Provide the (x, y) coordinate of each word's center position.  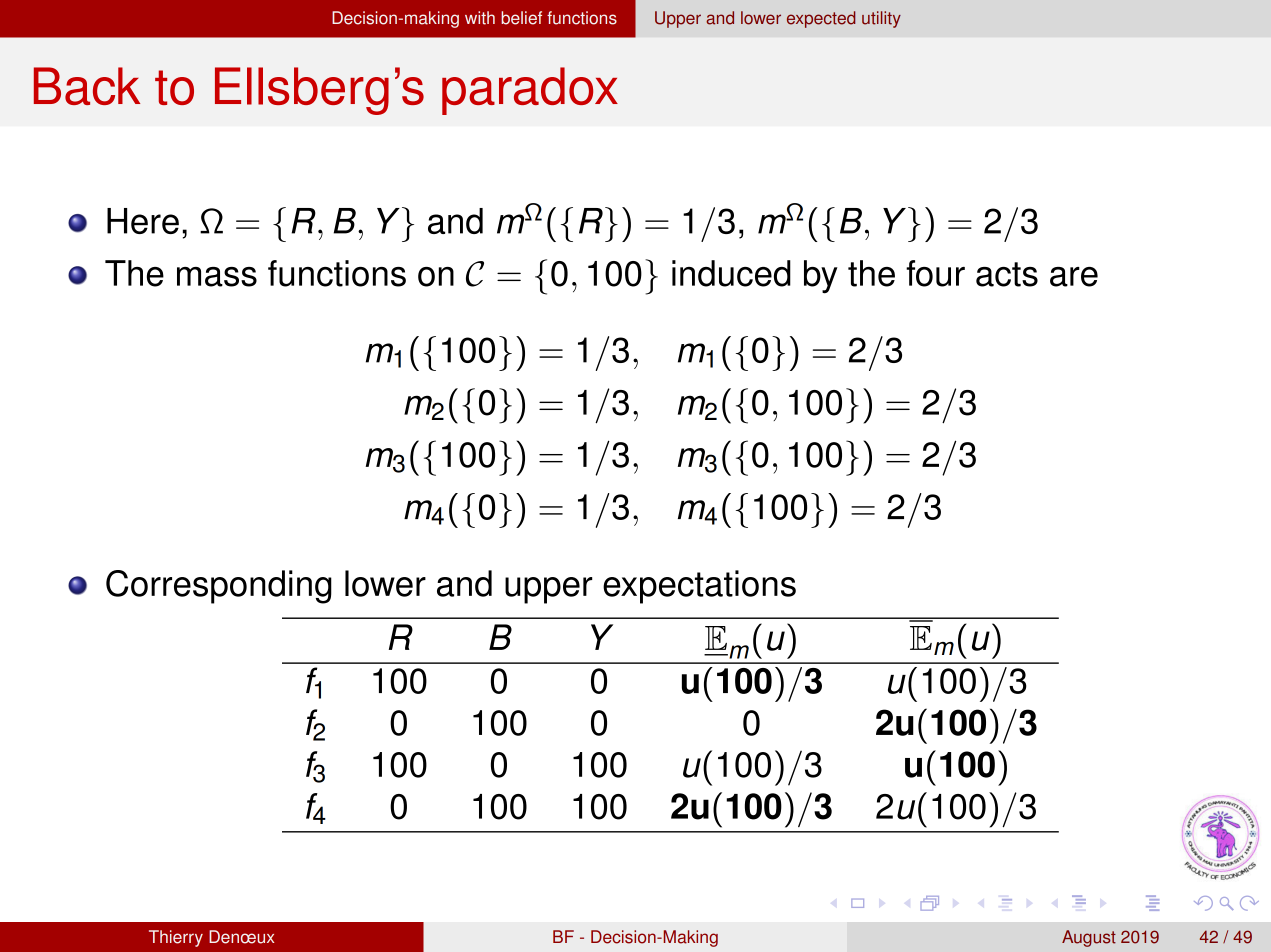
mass (217, 277)
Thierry (176, 938)
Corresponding (219, 587)
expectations (699, 587)
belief (521, 18)
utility (881, 19)
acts (1007, 274)
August (1089, 938)
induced (731, 273)
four (935, 273)
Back (87, 86)
